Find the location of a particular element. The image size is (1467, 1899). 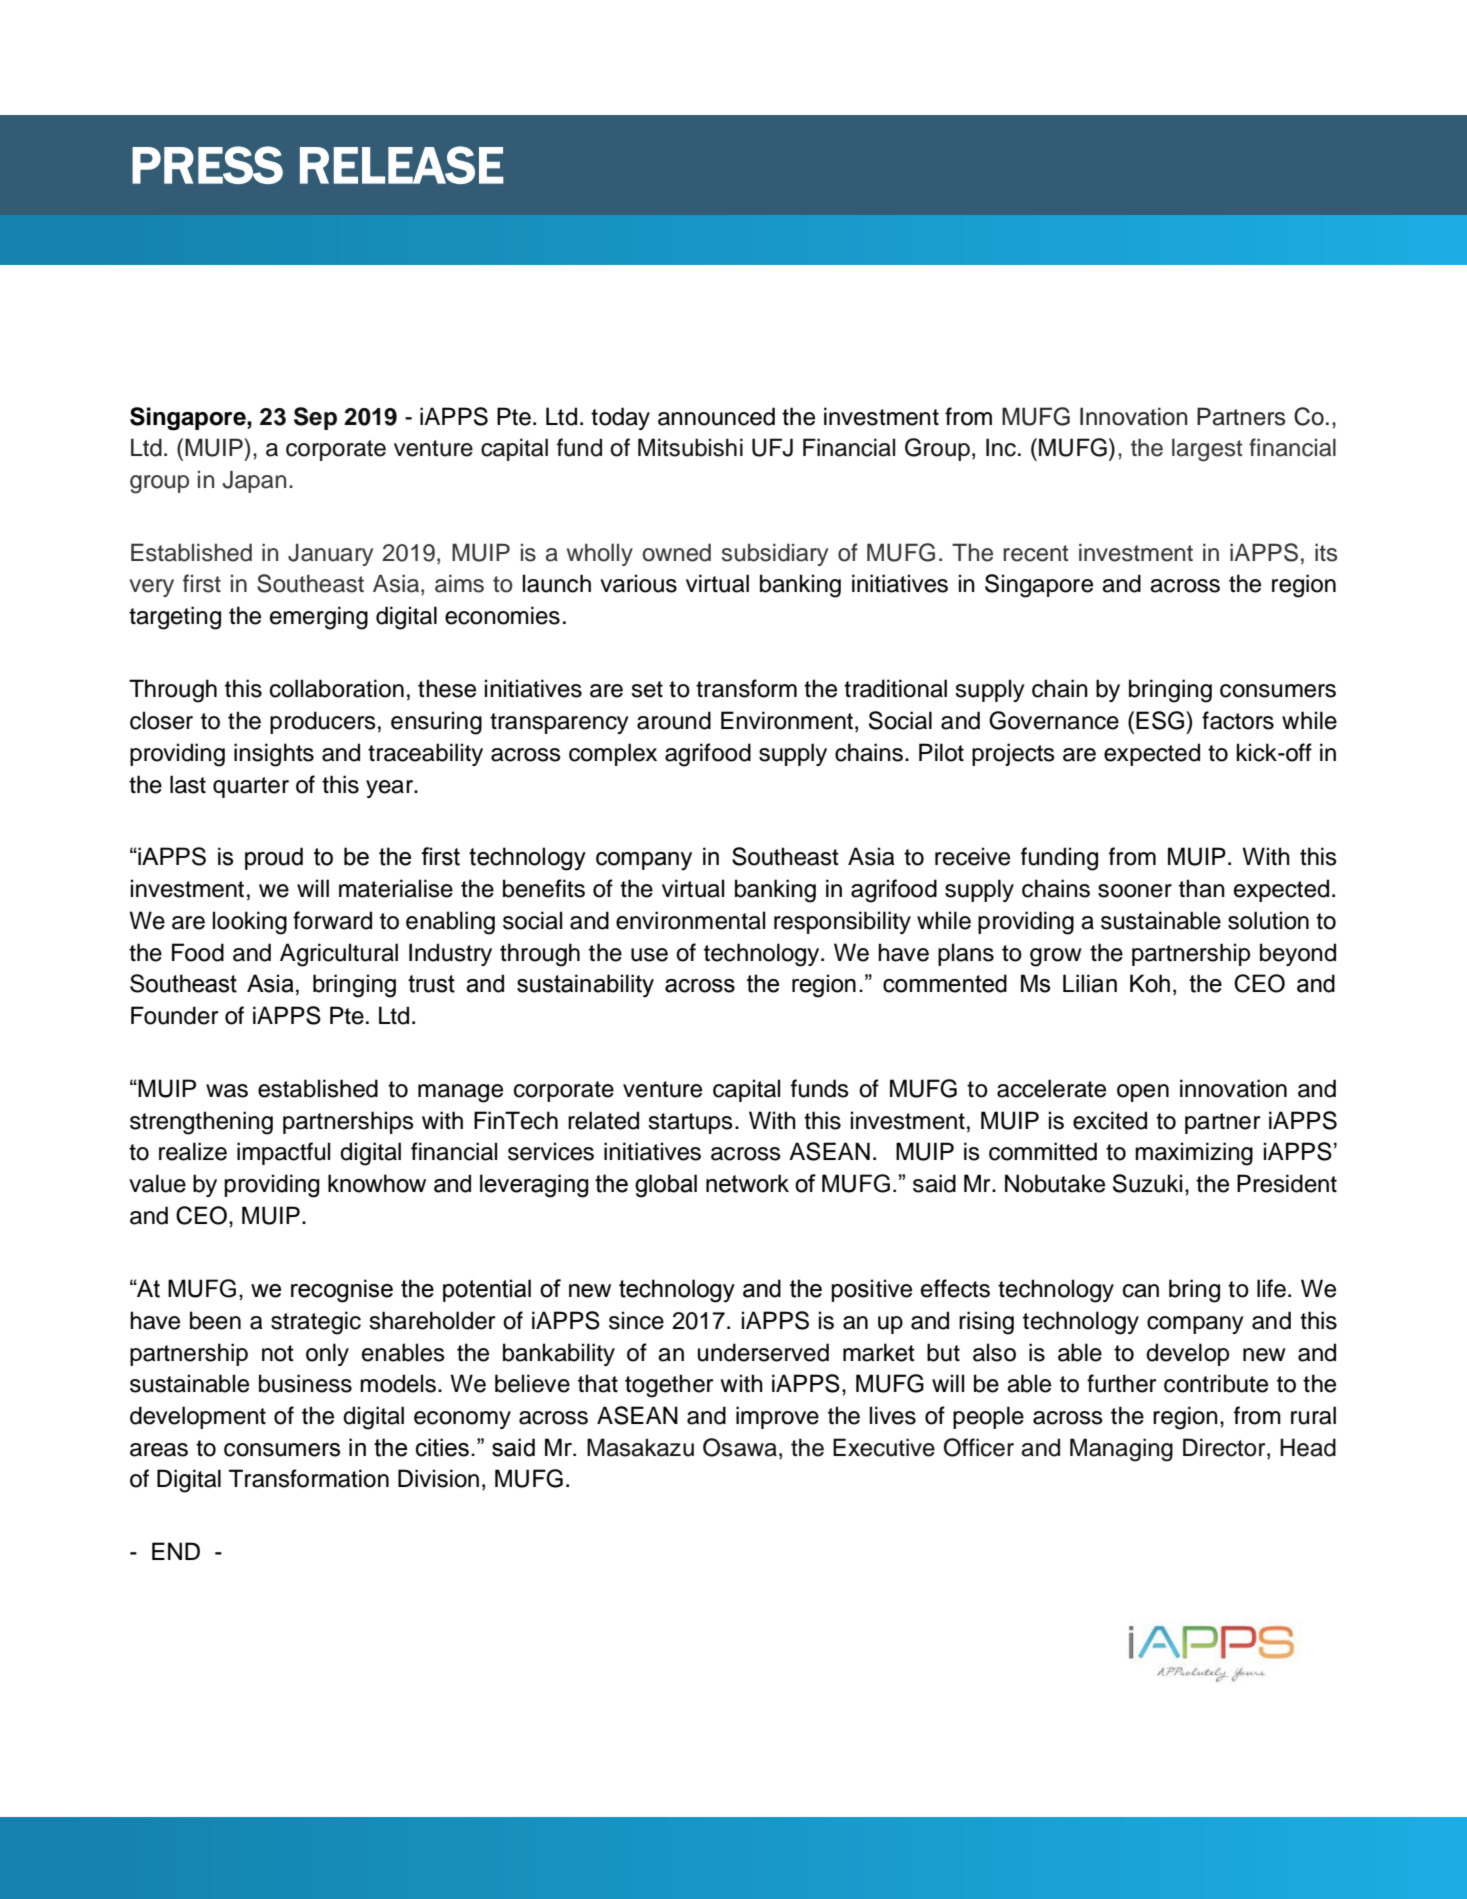

improve is located at coordinates (777, 1417).
